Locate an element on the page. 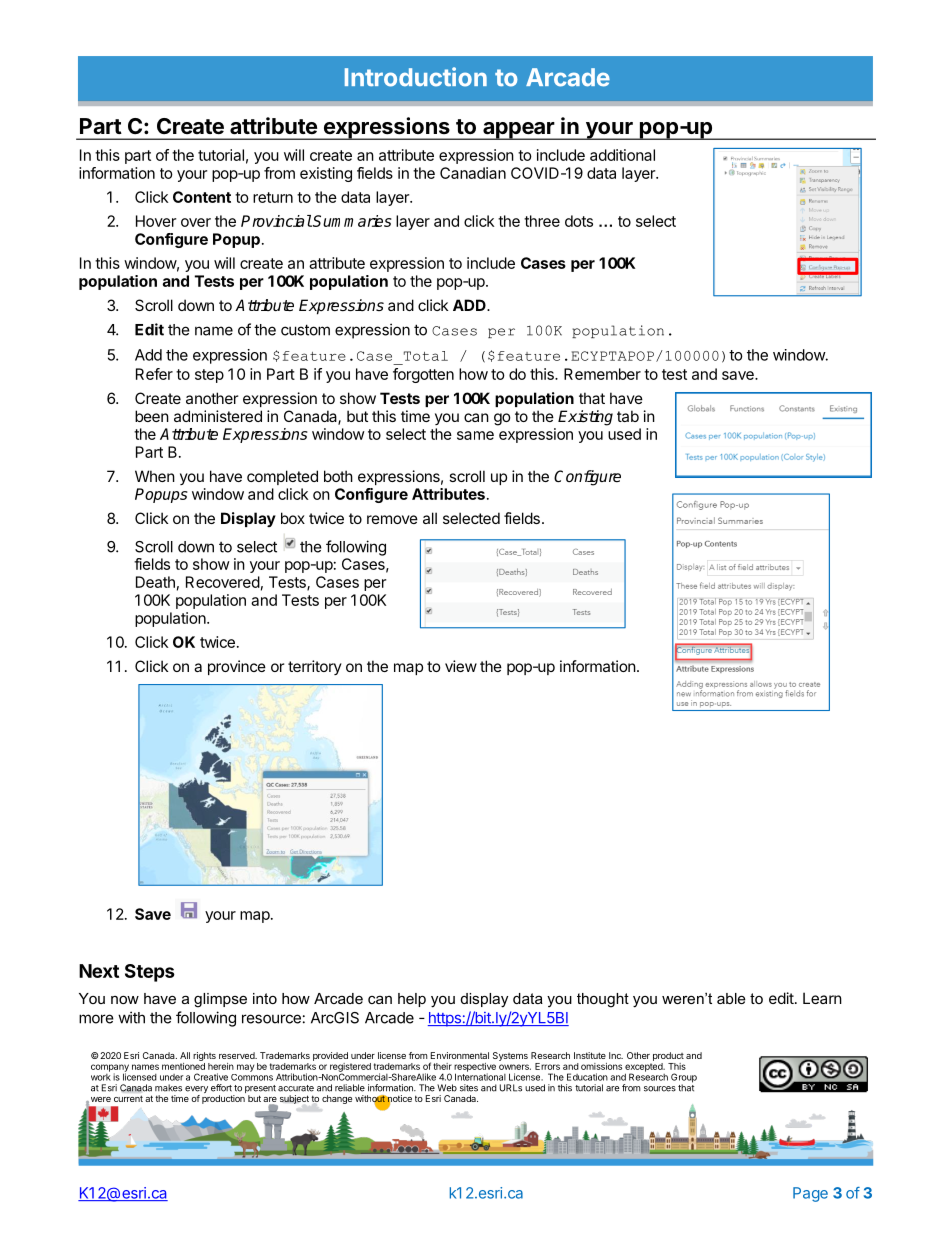  tab is located at coordinates (628, 416).
